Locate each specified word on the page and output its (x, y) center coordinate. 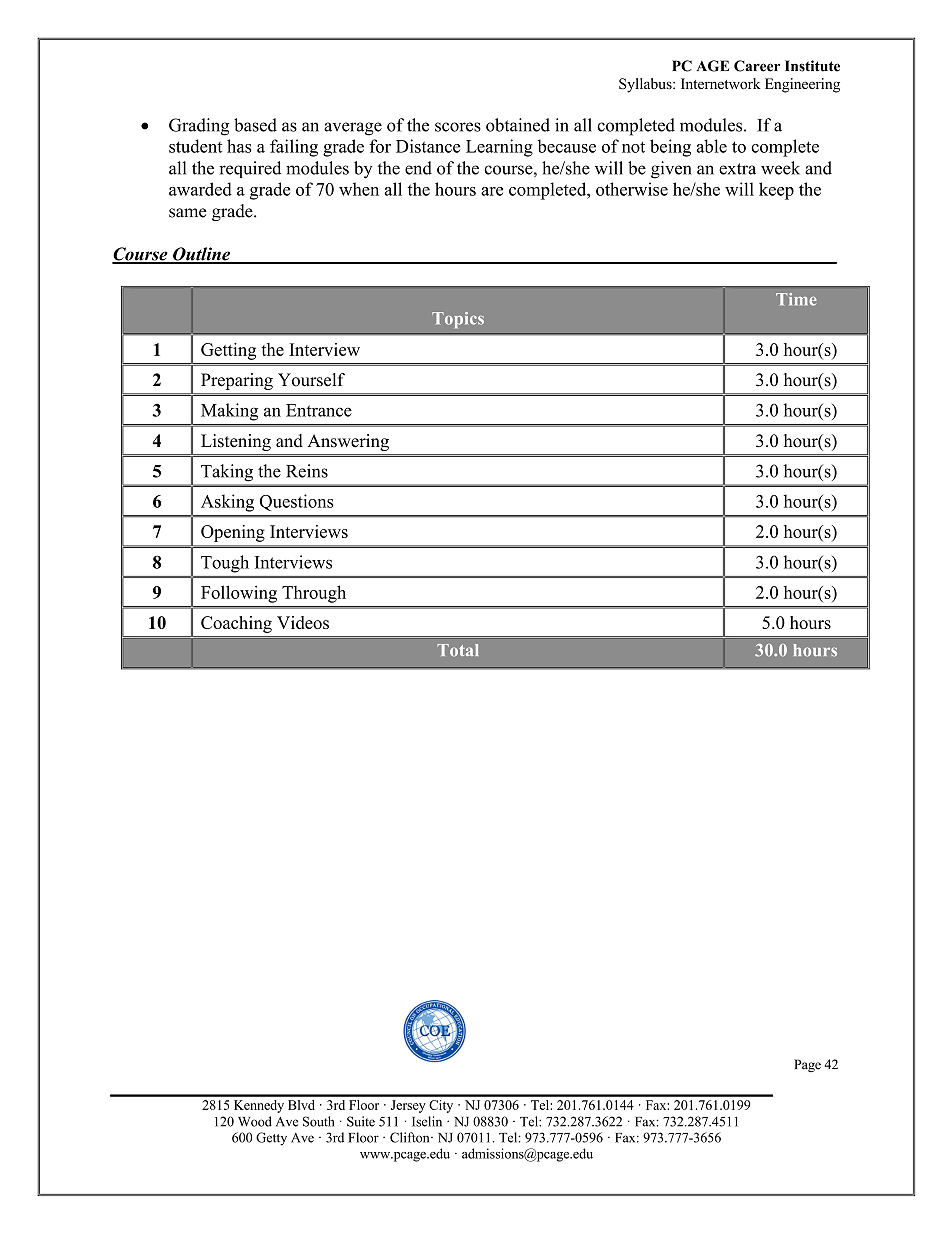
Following (239, 594)
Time (796, 299)
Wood (255, 1121)
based (255, 125)
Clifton (411, 1137)
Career (757, 66)
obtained (518, 125)
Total (458, 650)
